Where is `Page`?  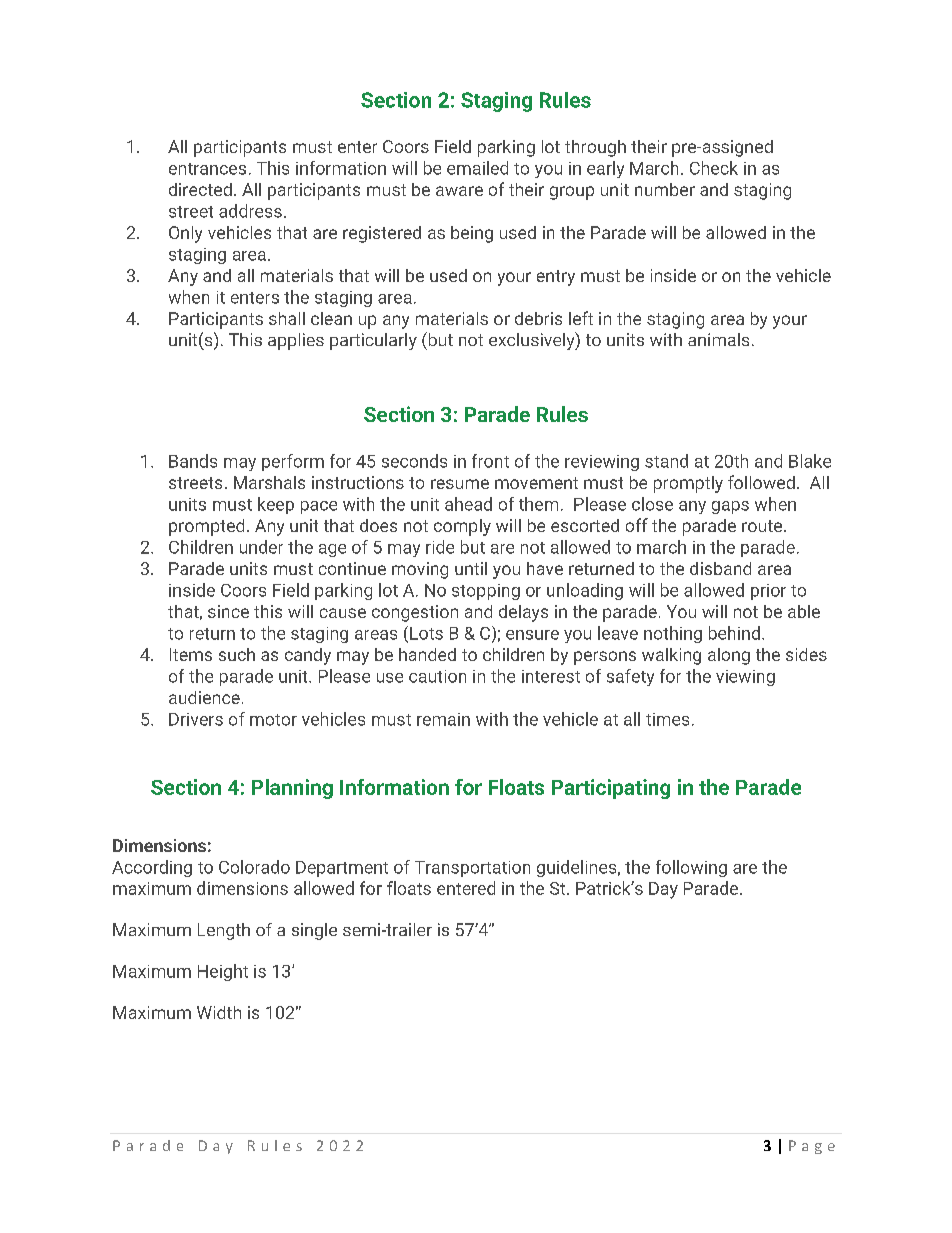
Page is located at coordinates (812, 1147).
